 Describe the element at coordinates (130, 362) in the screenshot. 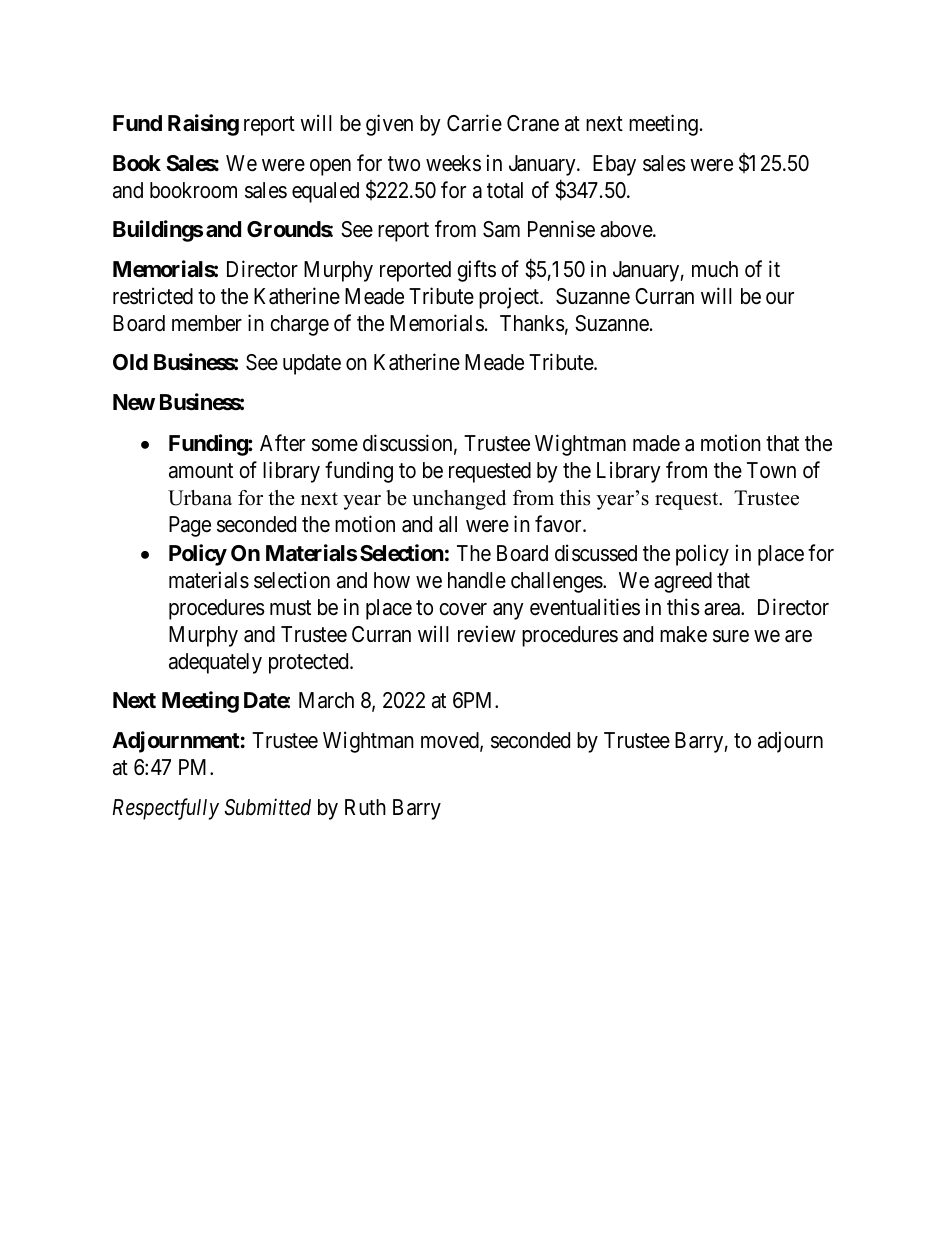

I see `Old` at that location.
